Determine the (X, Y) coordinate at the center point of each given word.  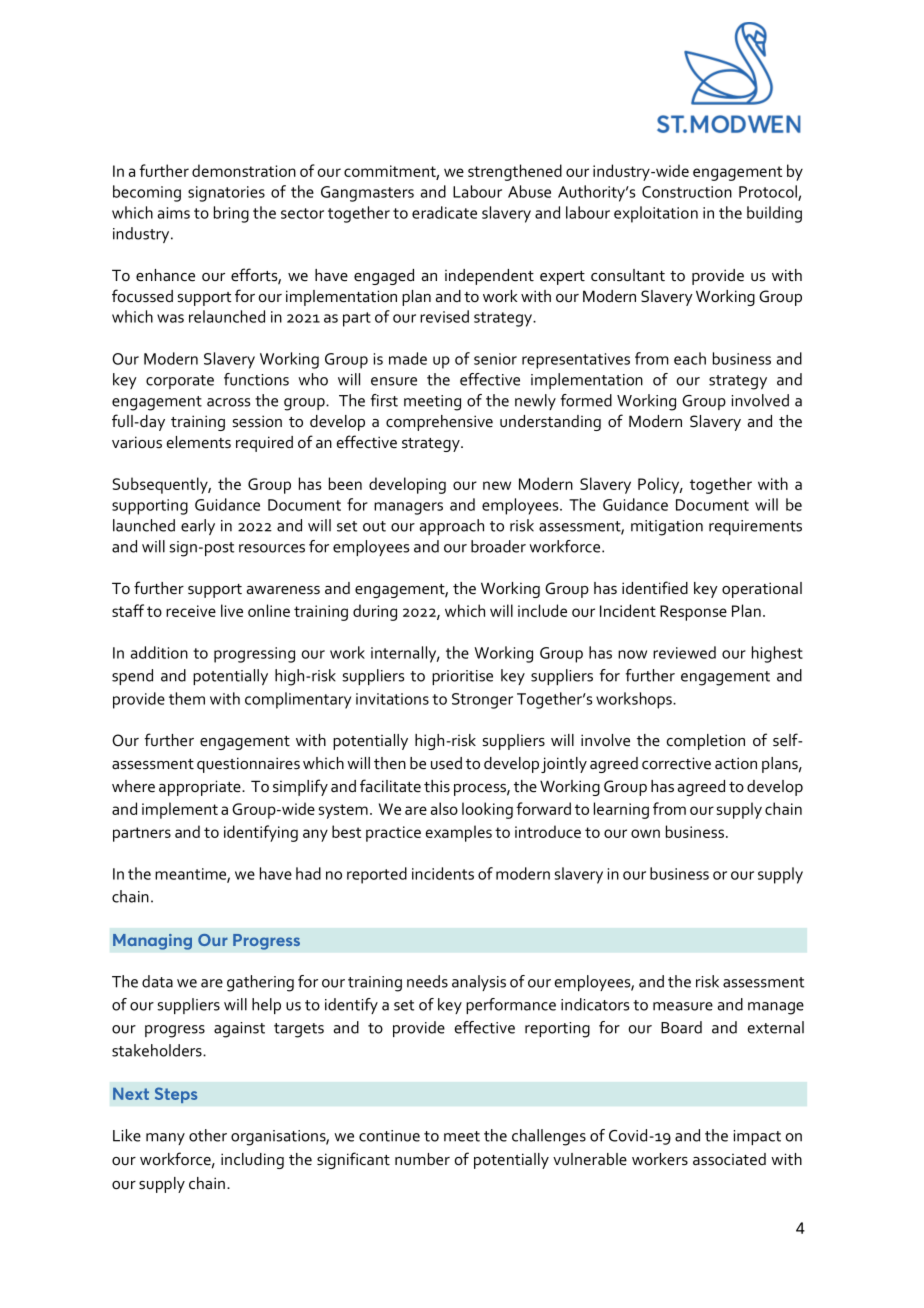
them (187, 698)
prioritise (462, 677)
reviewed (684, 652)
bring (231, 214)
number (422, 1159)
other (208, 1135)
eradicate (444, 212)
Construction (687, 192)
